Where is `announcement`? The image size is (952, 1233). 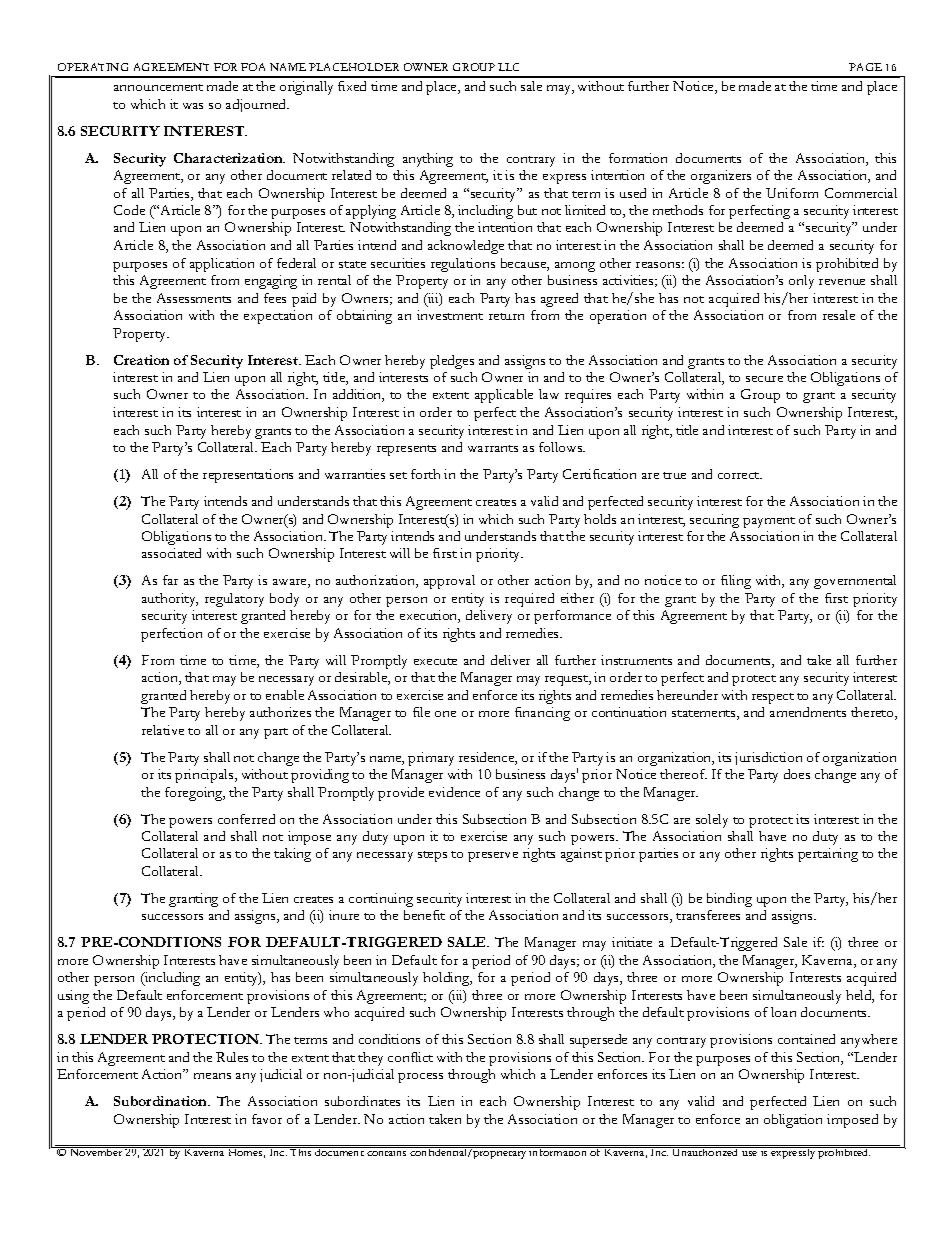 announcement is located at coordinates (158, 87).
